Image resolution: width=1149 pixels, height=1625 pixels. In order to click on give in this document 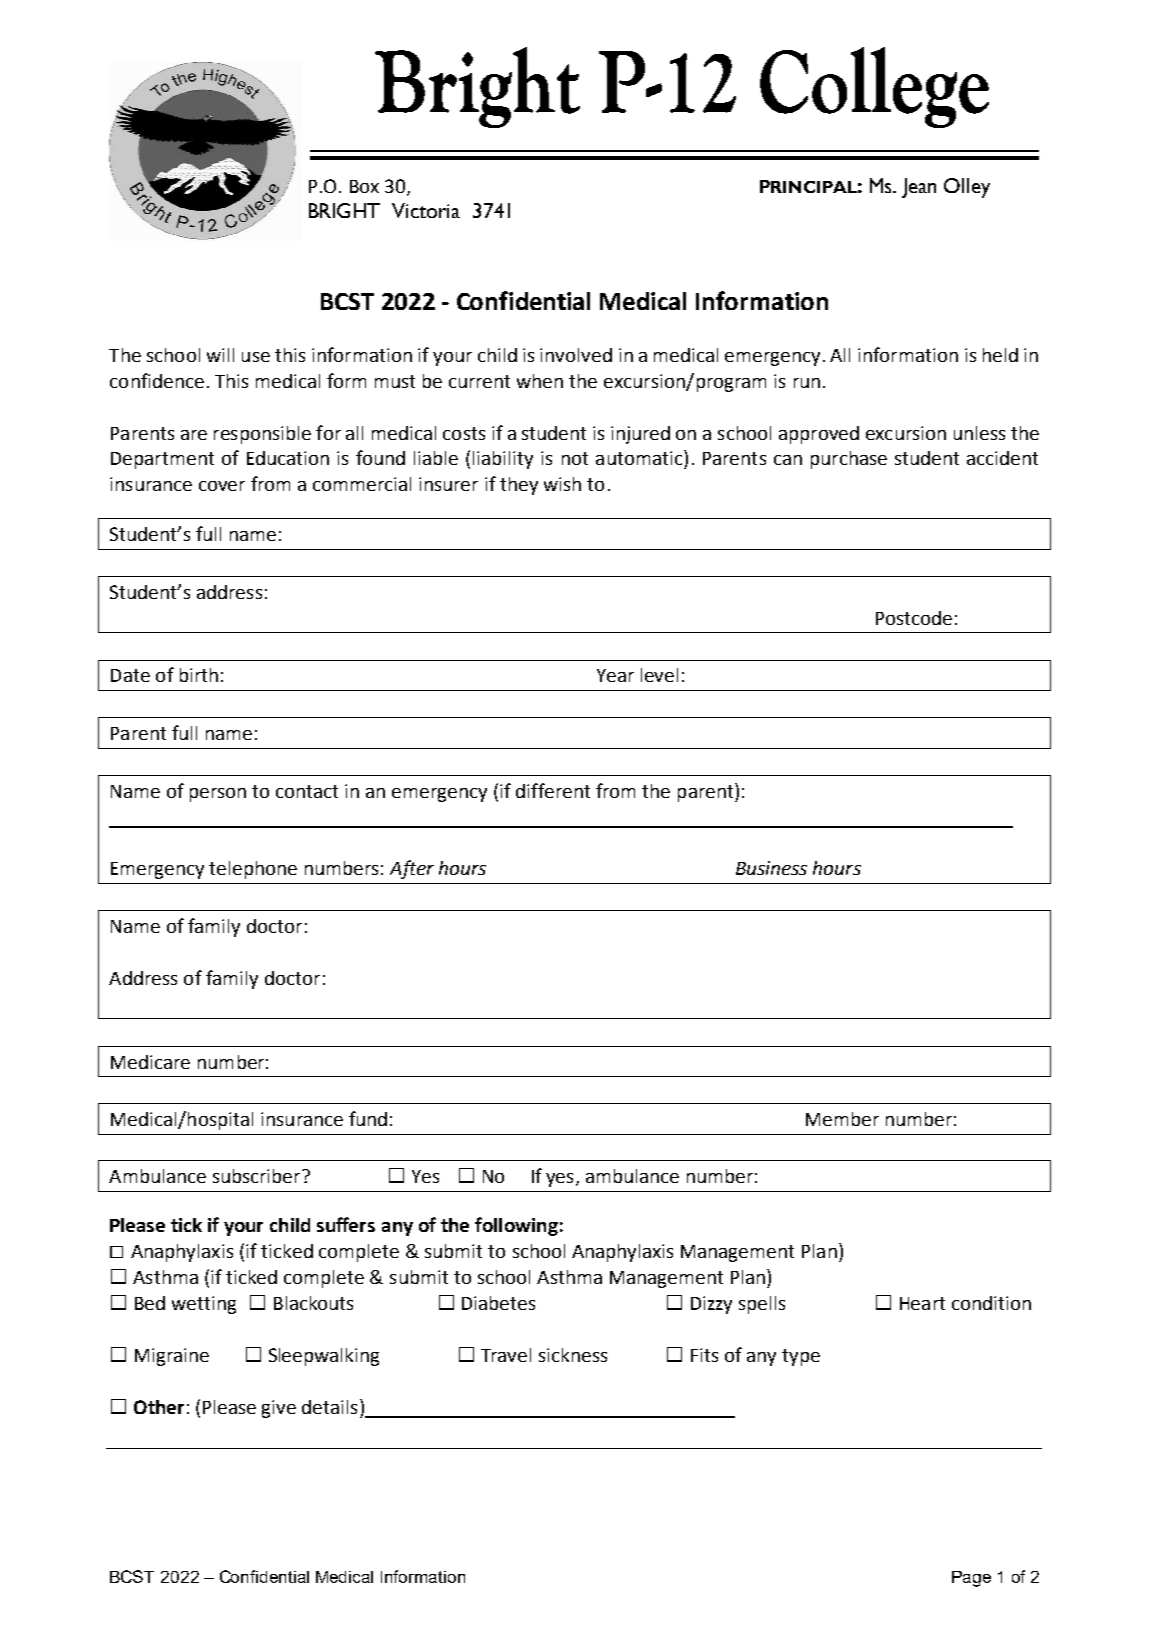, I will do `click(279, 1409)`.
